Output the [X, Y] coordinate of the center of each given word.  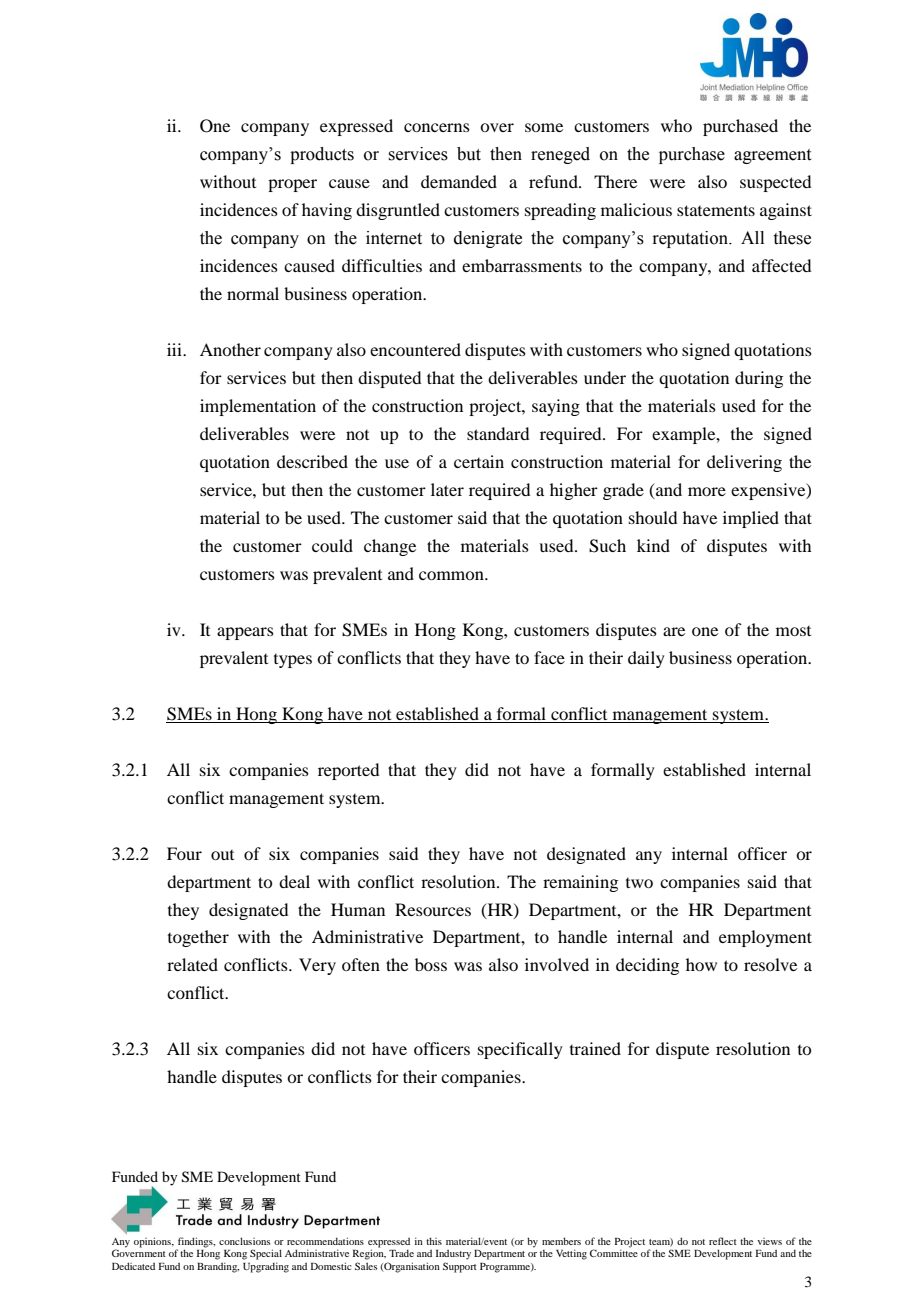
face [549, 657]
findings [195, 1243]
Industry [453, 1255]
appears [245, 633]
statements [716, 210]
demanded [459, 181]
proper [292, 185]
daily [646, 659]
